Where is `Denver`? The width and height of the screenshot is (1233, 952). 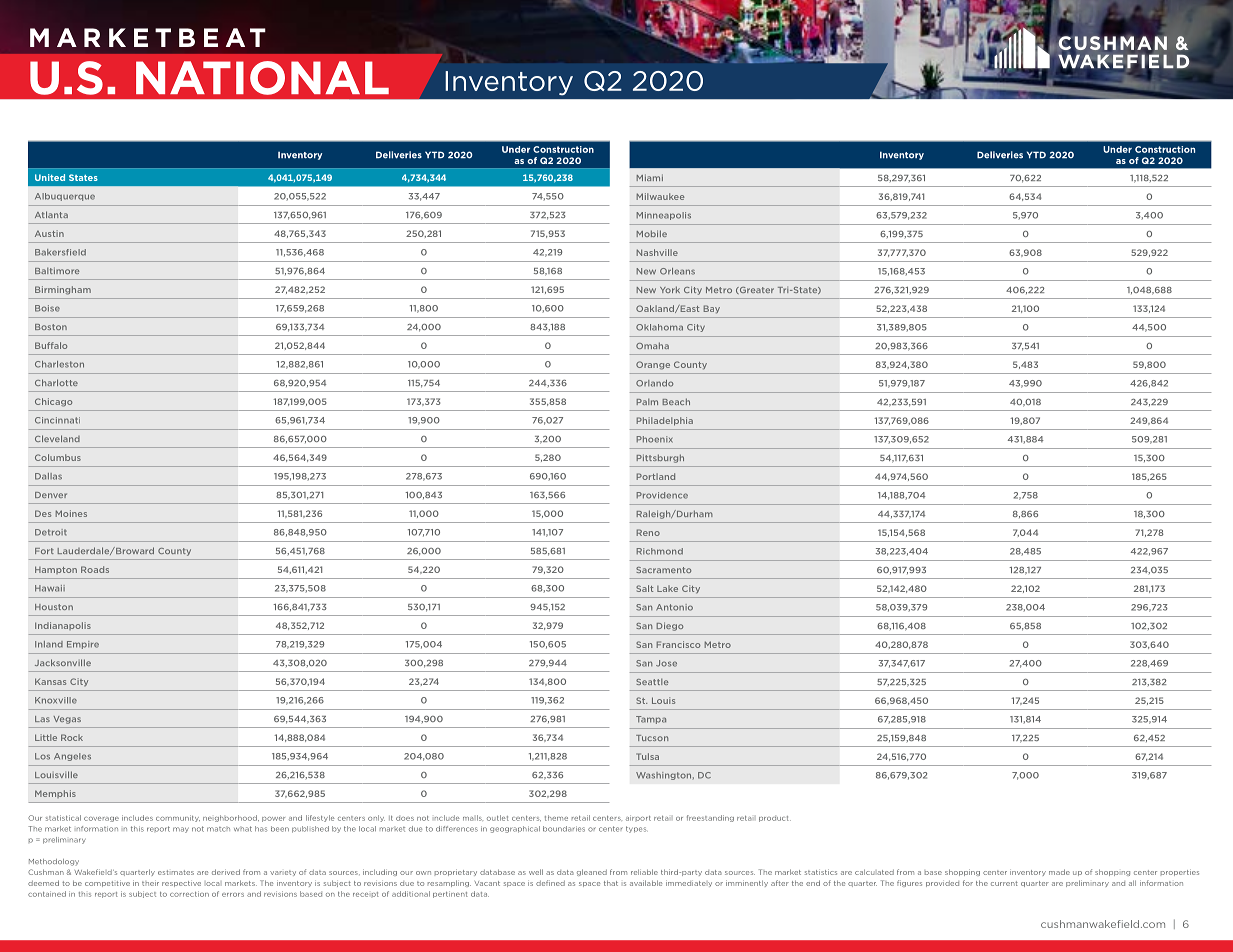 Denver is located at coordinates (51, 495).
